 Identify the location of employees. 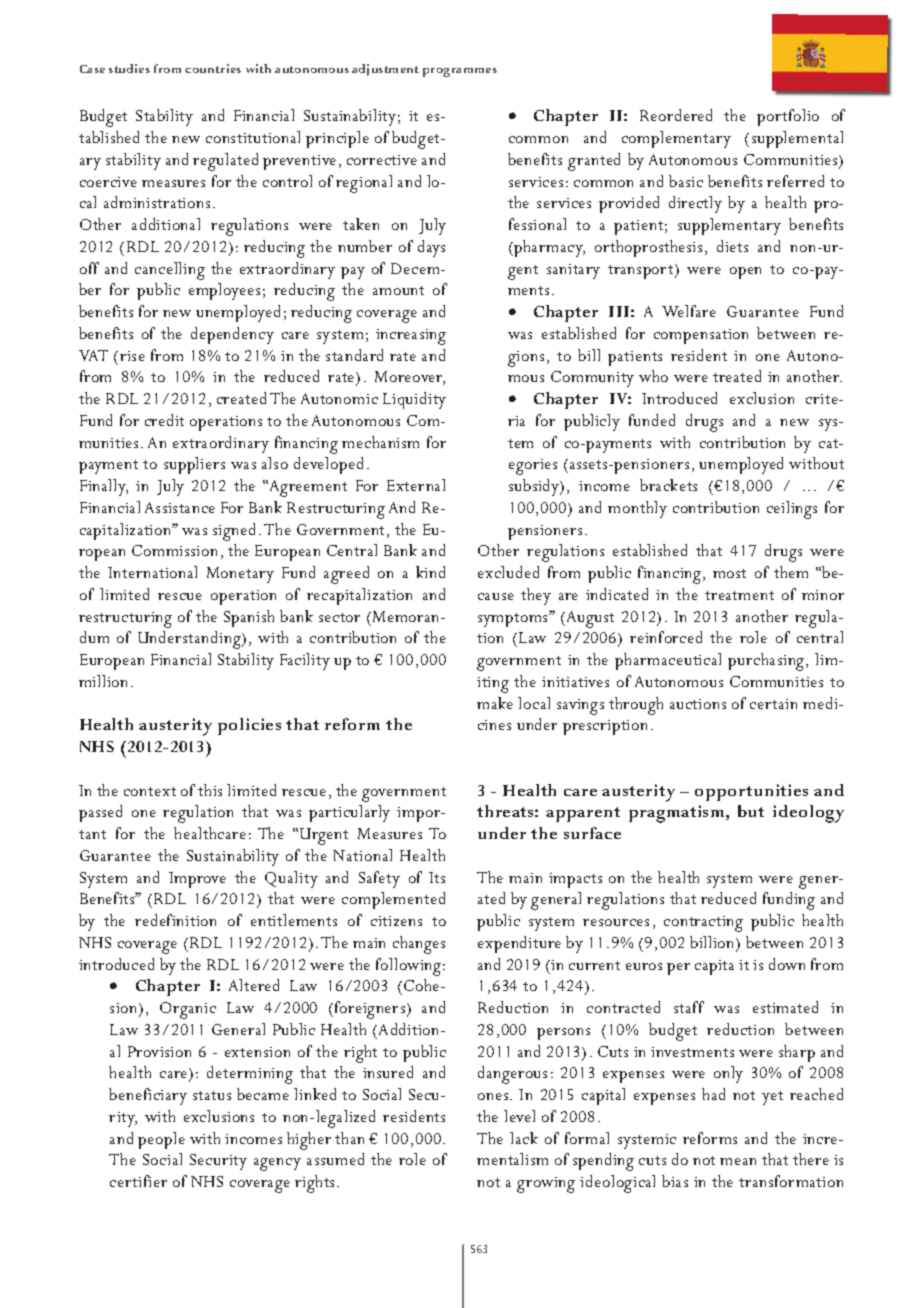
(224, 291).
